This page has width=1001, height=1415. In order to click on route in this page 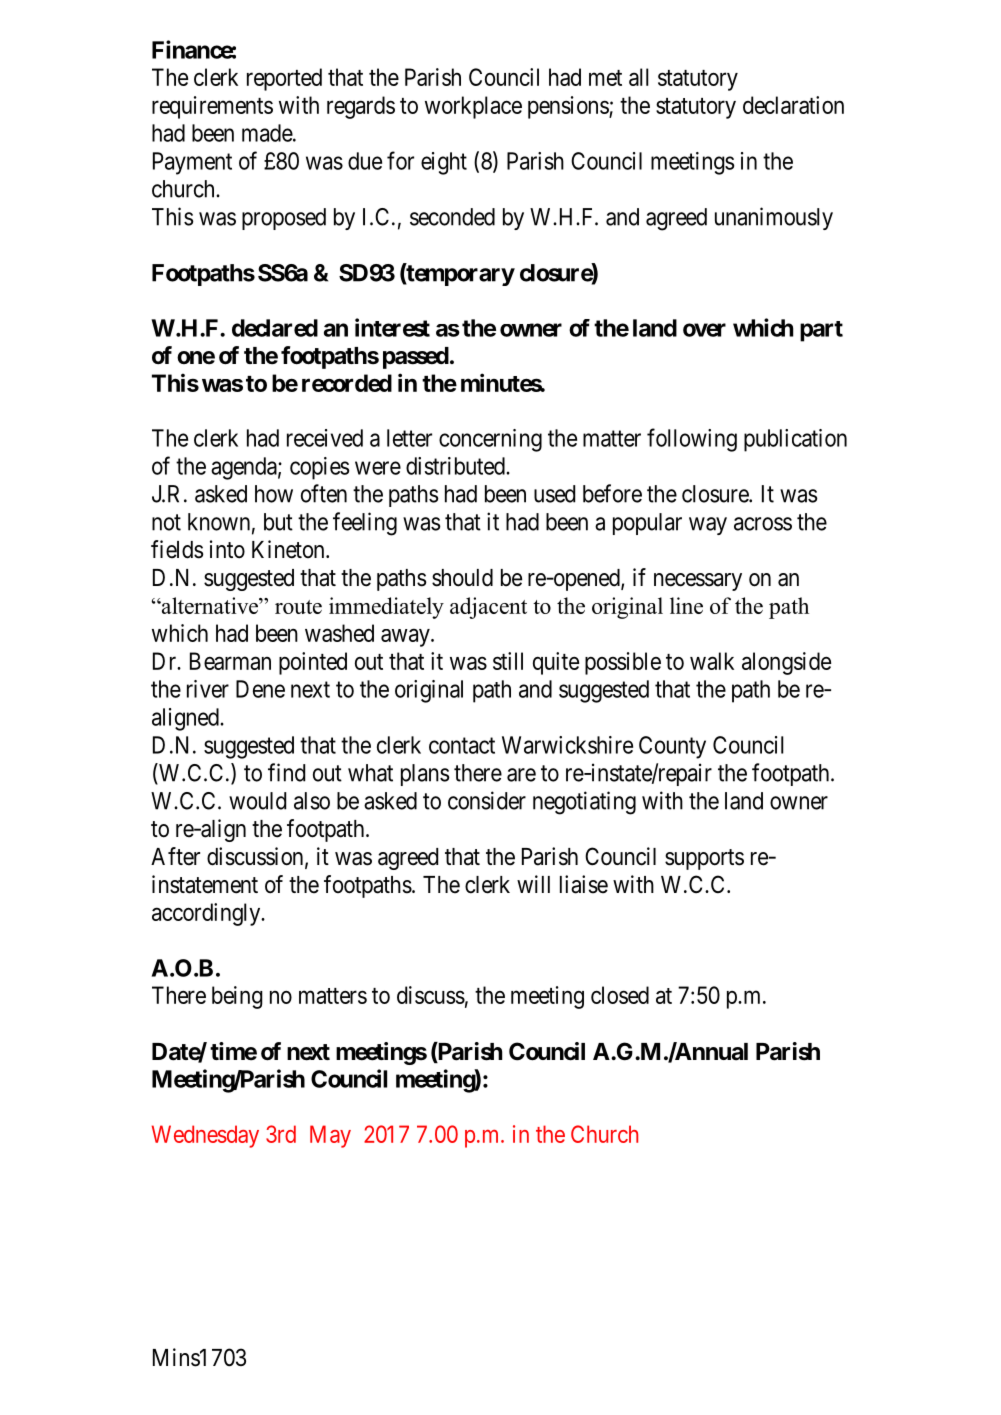, I will do `click(298, 607)`.
